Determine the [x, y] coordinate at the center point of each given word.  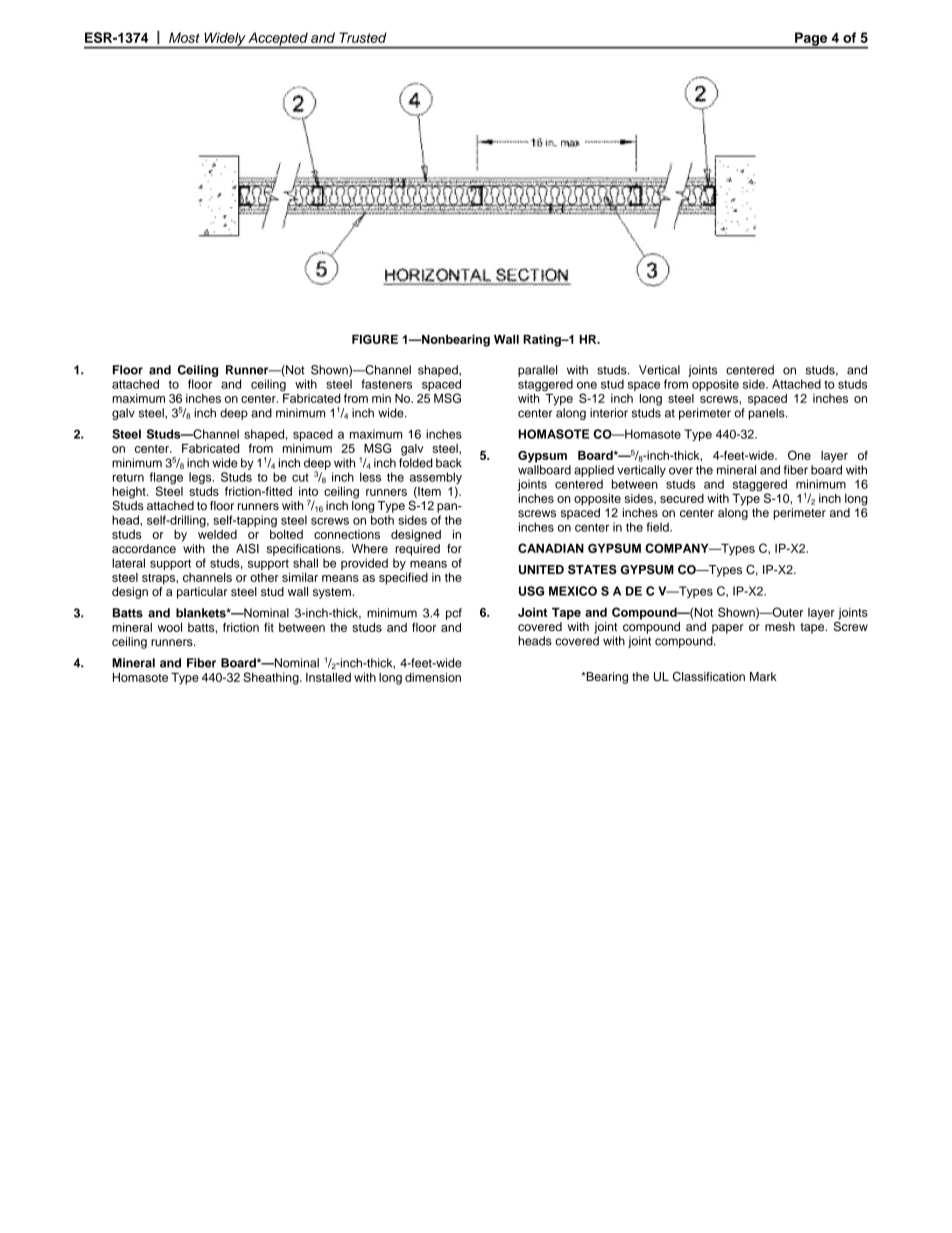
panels [767, 414]
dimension [433, 677]
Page [811, 40]
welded [217, 533]
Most [184, 37]
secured [682, 498]
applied [594, 471]
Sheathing [272, 678]
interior [609, 413]
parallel [537, 371]
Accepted [278, 40]
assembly [436, 479]
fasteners [386, 384]
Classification [709, 677]
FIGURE [375, 339]
